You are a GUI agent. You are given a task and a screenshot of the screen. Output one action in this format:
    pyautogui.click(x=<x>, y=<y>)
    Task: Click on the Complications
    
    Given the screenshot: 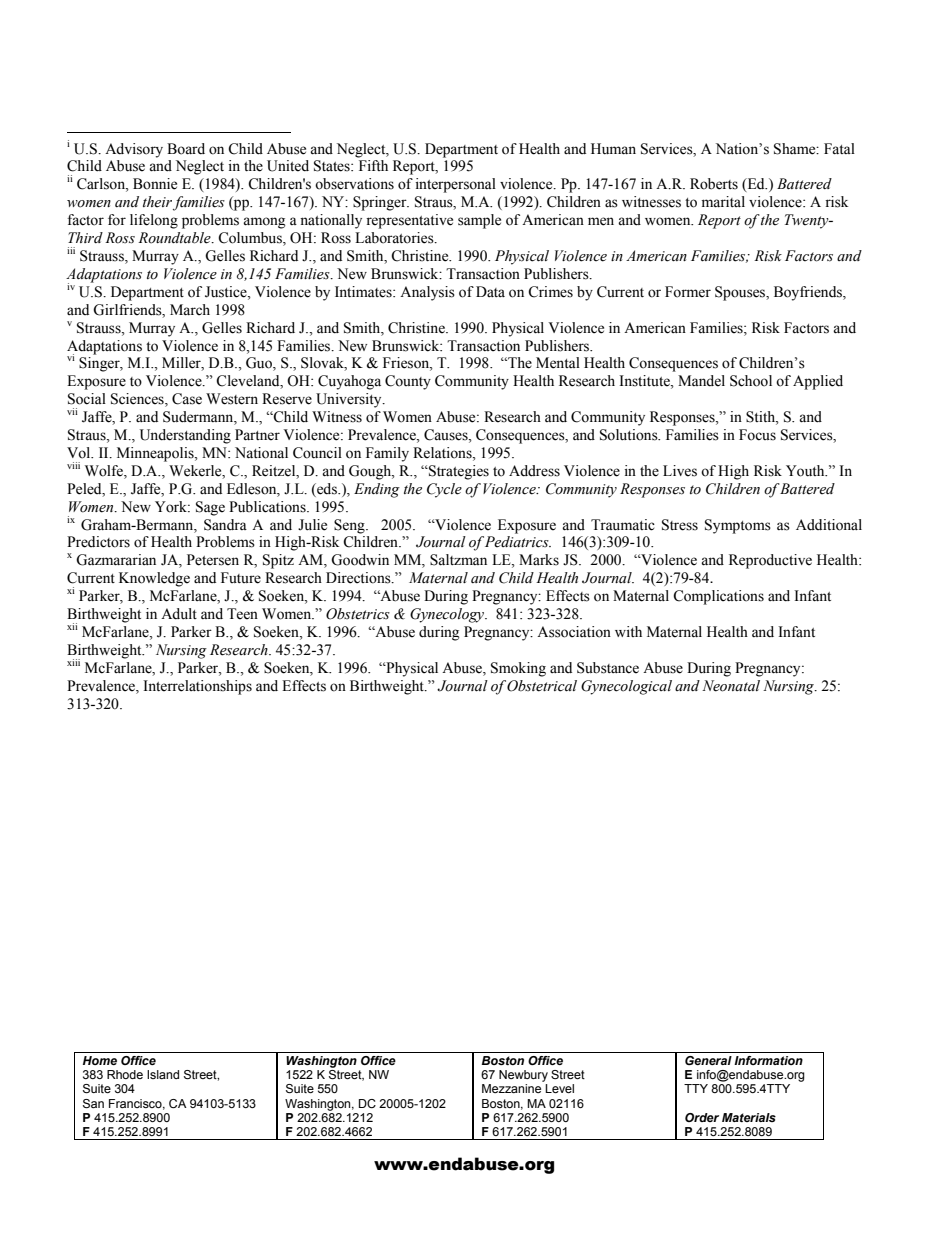 What is the action you would take?
    pyautogui.click(x=718, y=597)
